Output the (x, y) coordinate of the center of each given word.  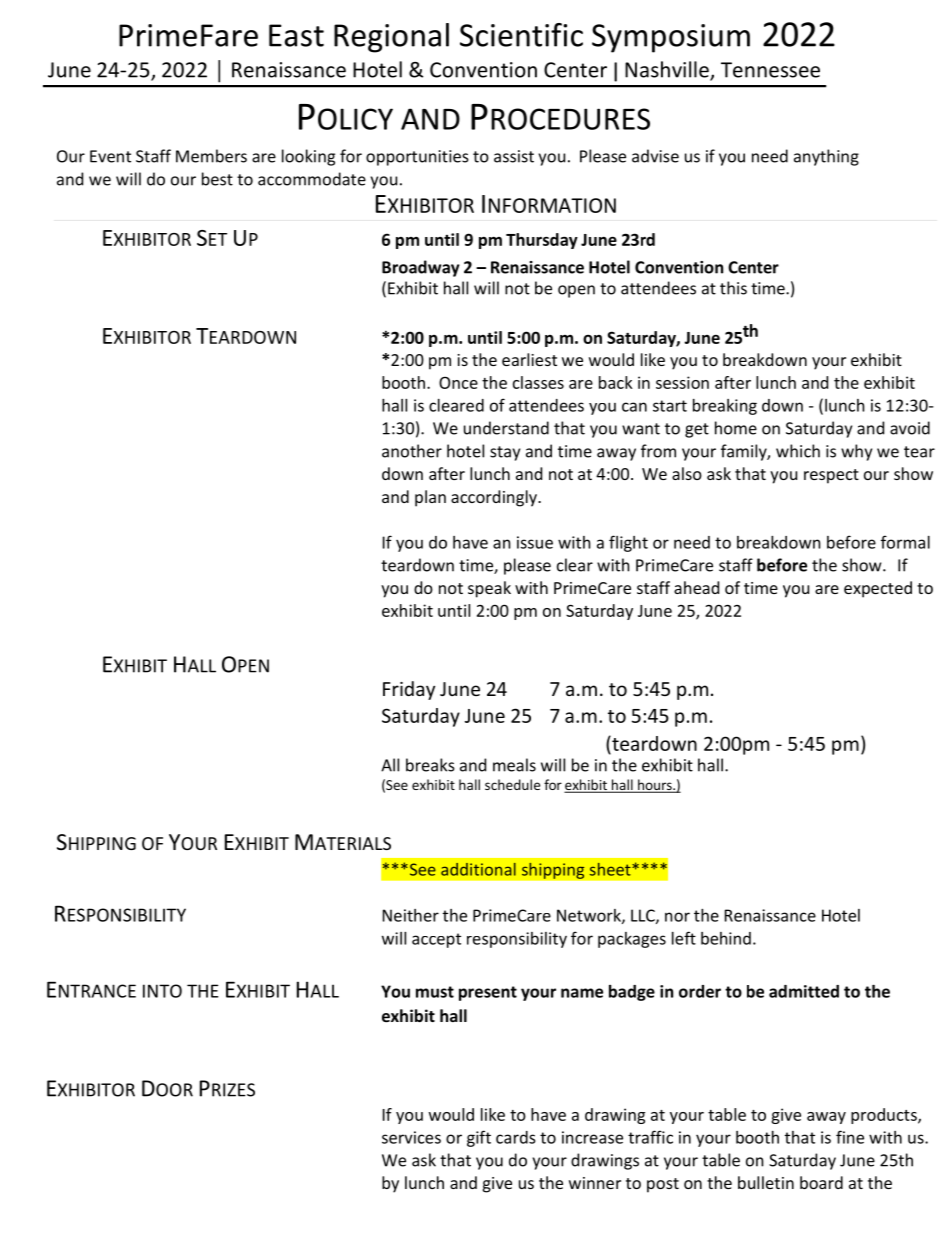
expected (878, 589)
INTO (162, 991)
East (296, 35)
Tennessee (770, 70)
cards (516, 1137)
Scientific (521, 35)
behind (726, 938)
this (733, 288)
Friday (409, 690)
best (217, 179)
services (411, 1137)
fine (850, 1137)
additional (478, 869)
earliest (529, 359)
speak (489, 589)
